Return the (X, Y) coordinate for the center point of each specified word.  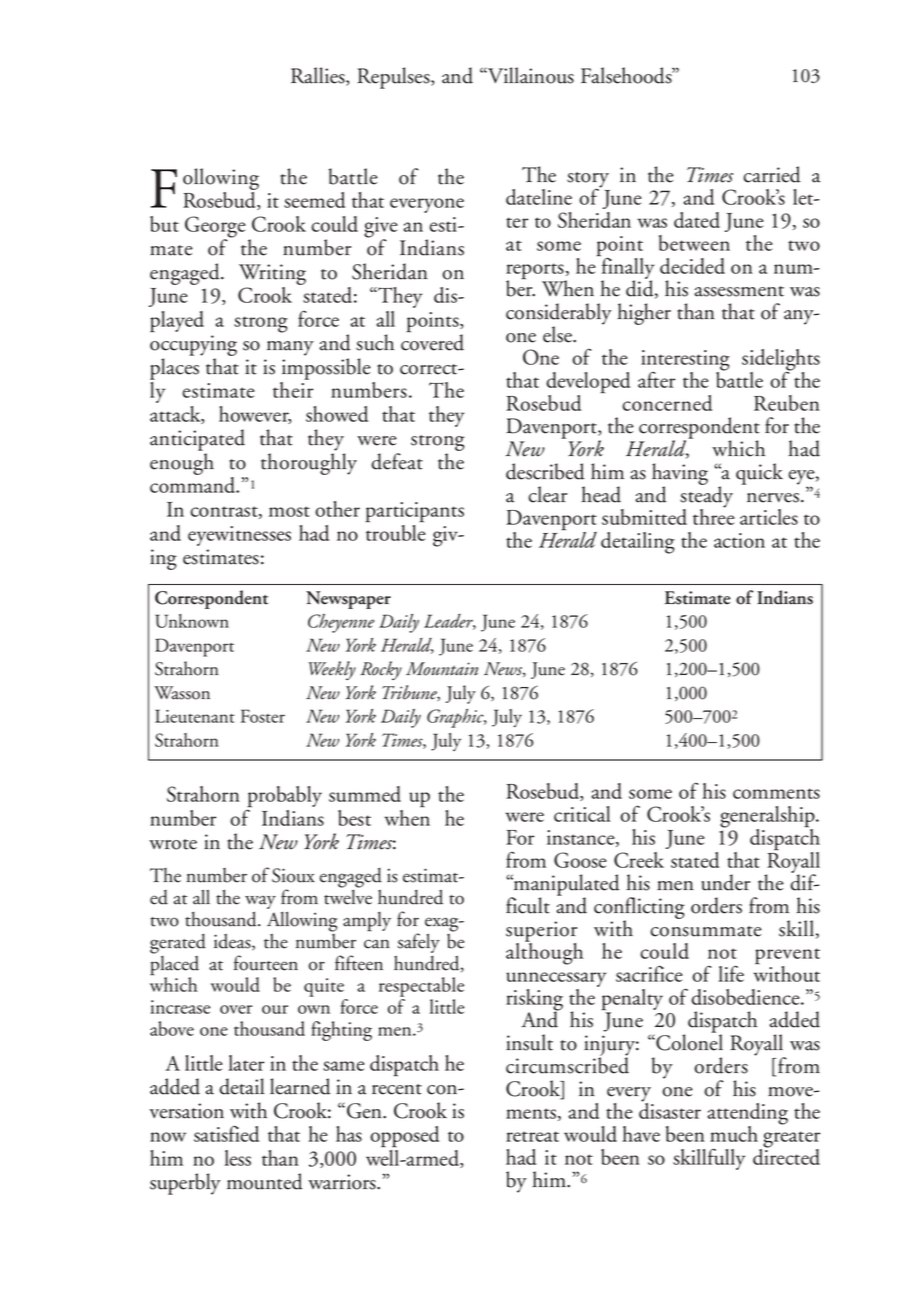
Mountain (442, 669)
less (237, 1158)
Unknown (192, 621)
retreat (532, 1136)
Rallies (319, 76)
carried (772, 174)
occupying (193, 347)
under (725, 882)
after (656, 380)
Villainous (530, 75)
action (739, 540)
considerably (559, 315)
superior (541, 932)
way (260, 904)
